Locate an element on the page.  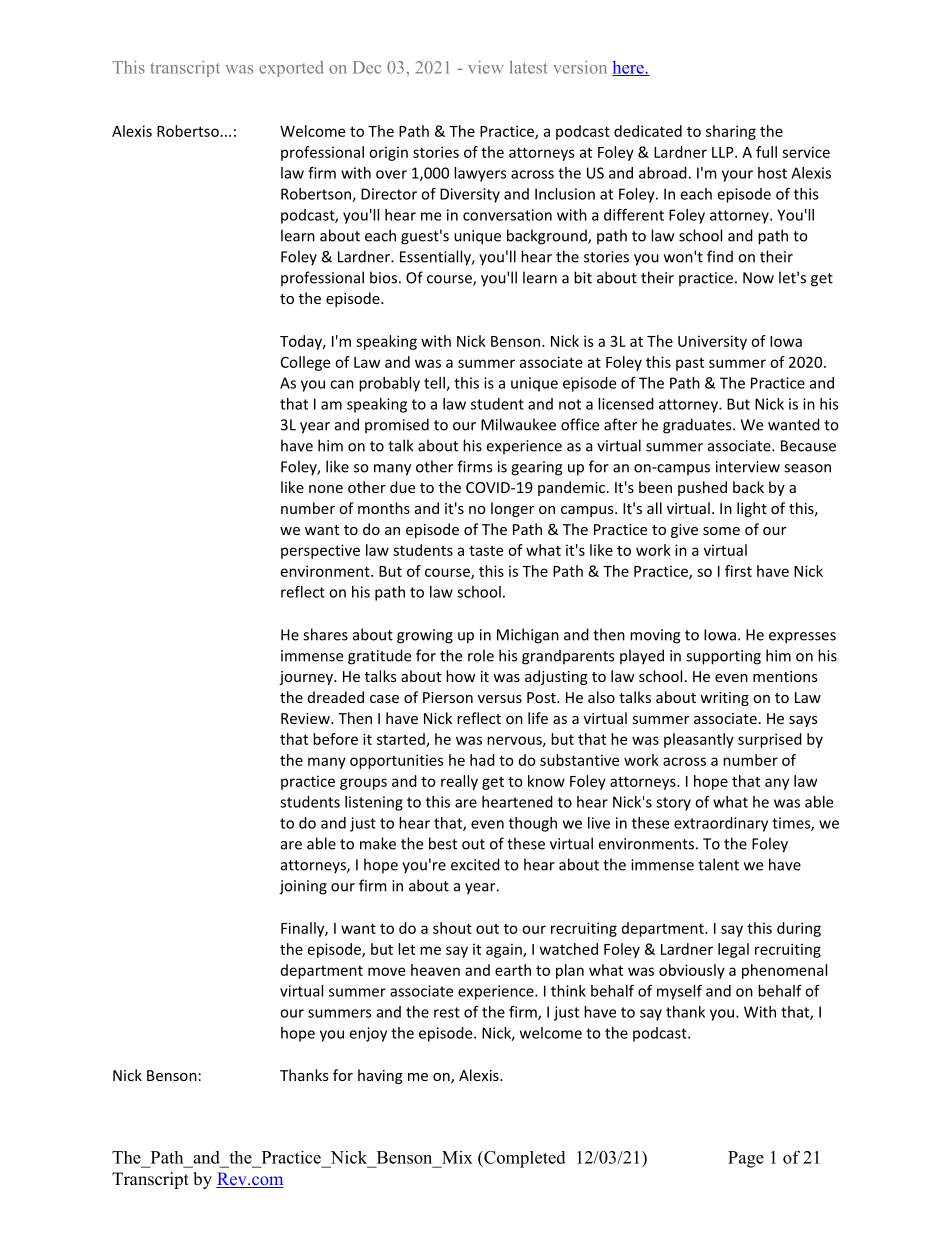
sharing is located at coordinates (731, 132).
